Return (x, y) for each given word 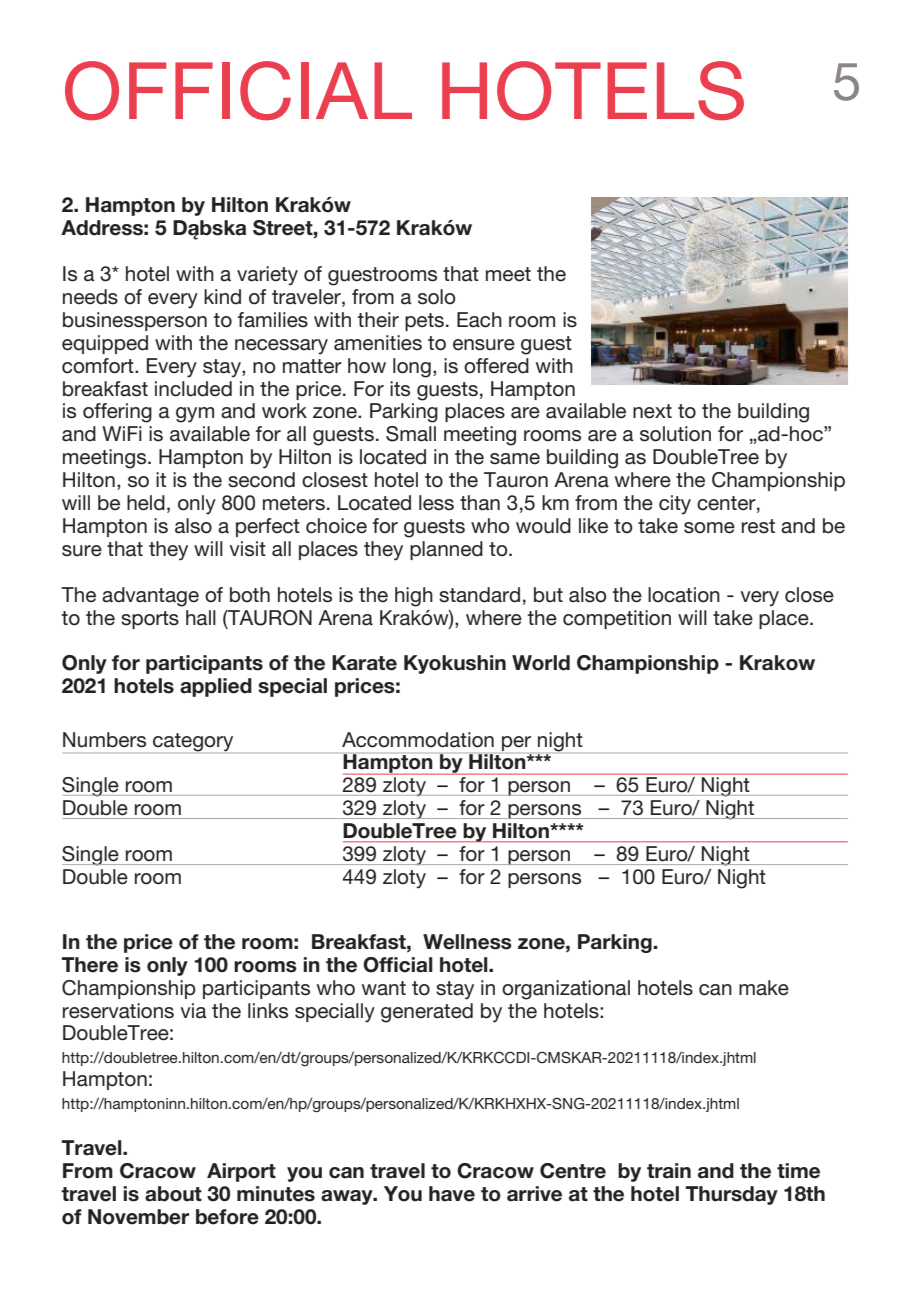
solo (437, 297)
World (541, 663)
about (173, 1194)
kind (222, 297)
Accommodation (418, 740)
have (452, 1194)
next (652, 411)
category (193, 742)
